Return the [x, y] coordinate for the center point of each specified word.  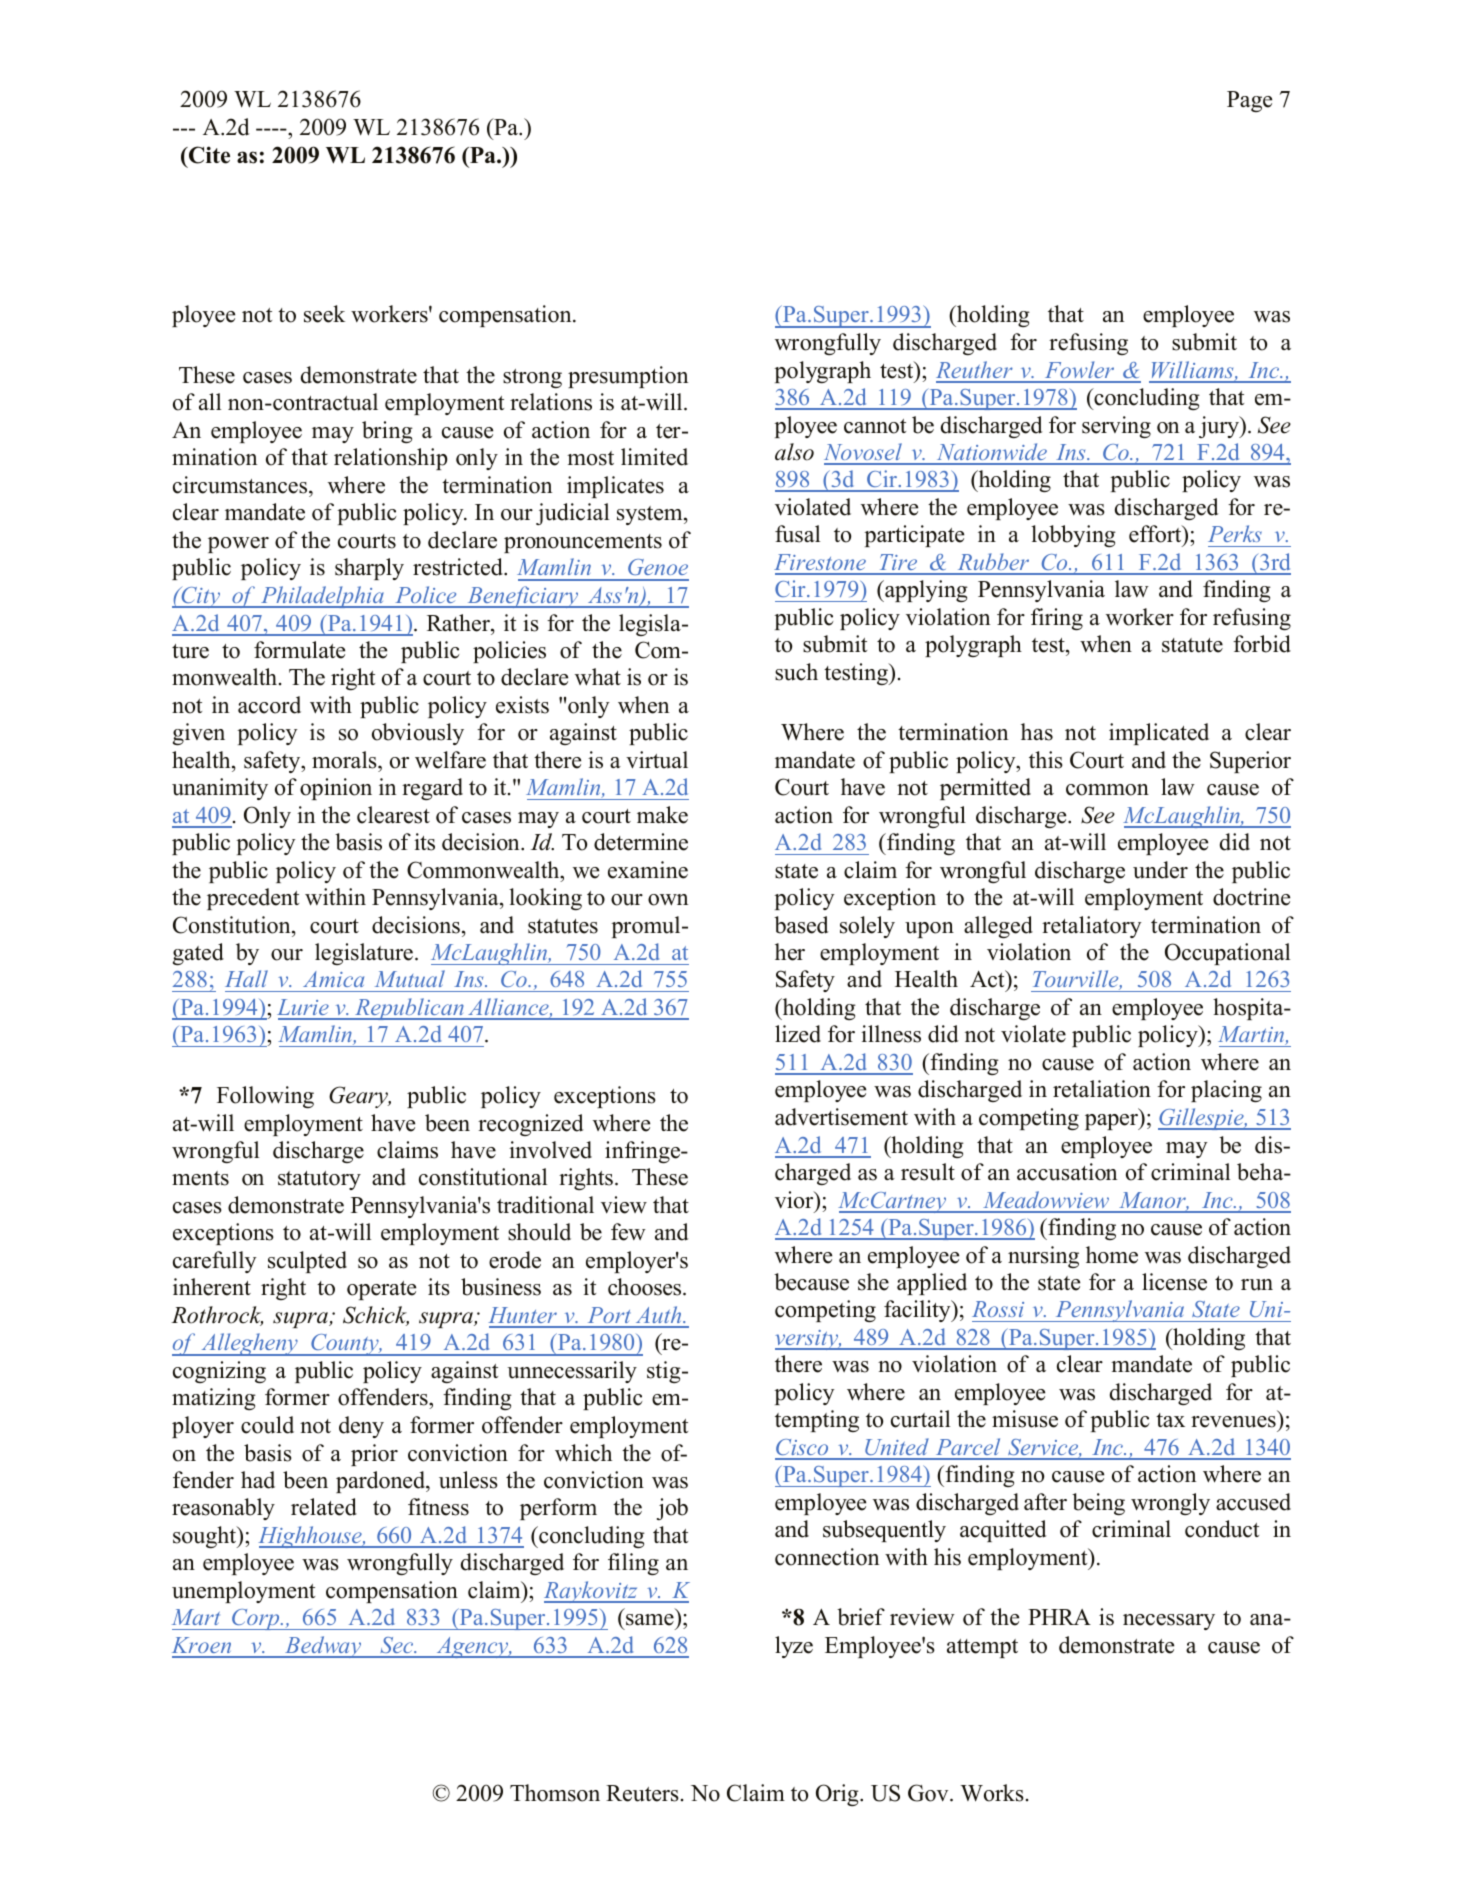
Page [1249, 101]
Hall [246, 978]
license [1174, 1282]
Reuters [642, 1793]
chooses [646, 1287]
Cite [208, 155]
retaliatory [1092, 927]
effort [1156, 534]
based [801, 925]
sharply [369, 569]
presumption [628, 377]
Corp [256, 1619]
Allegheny [249, 1344]
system [651, 515]
